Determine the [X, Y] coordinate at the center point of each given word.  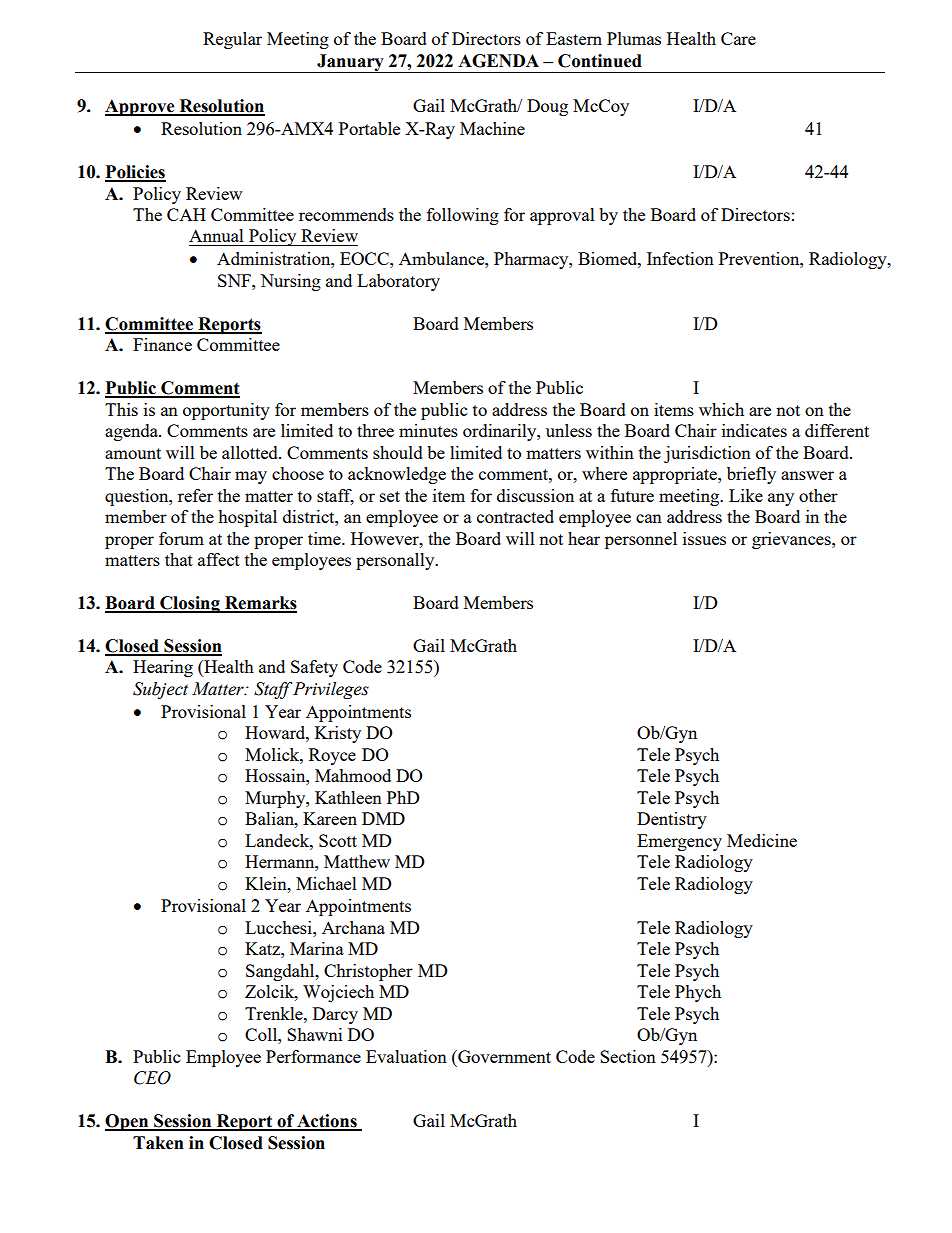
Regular [232, 40]
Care [738, 38]
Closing [190, 604]
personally [396, 561]
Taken [158, 1143]
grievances [792, 540]
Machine [492, 128]
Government [503, 1056]
